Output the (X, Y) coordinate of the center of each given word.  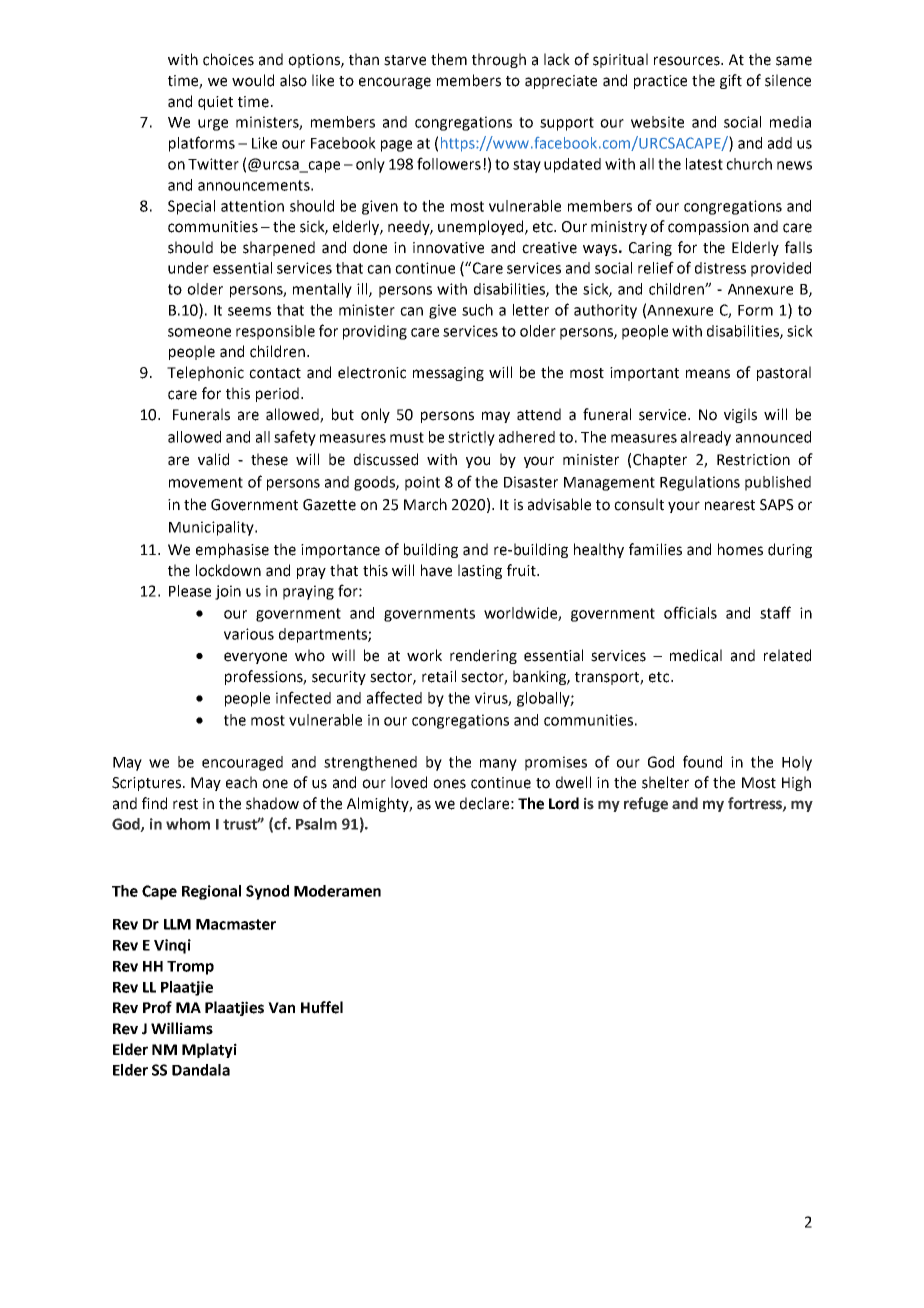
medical (696, 655)
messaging (448, 374)
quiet (215, 103)
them (449, 59)
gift (731, 81)
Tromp (190, 968)
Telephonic (205, 373)
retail (439, 676)
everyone (255, 658)
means (708, 374)
